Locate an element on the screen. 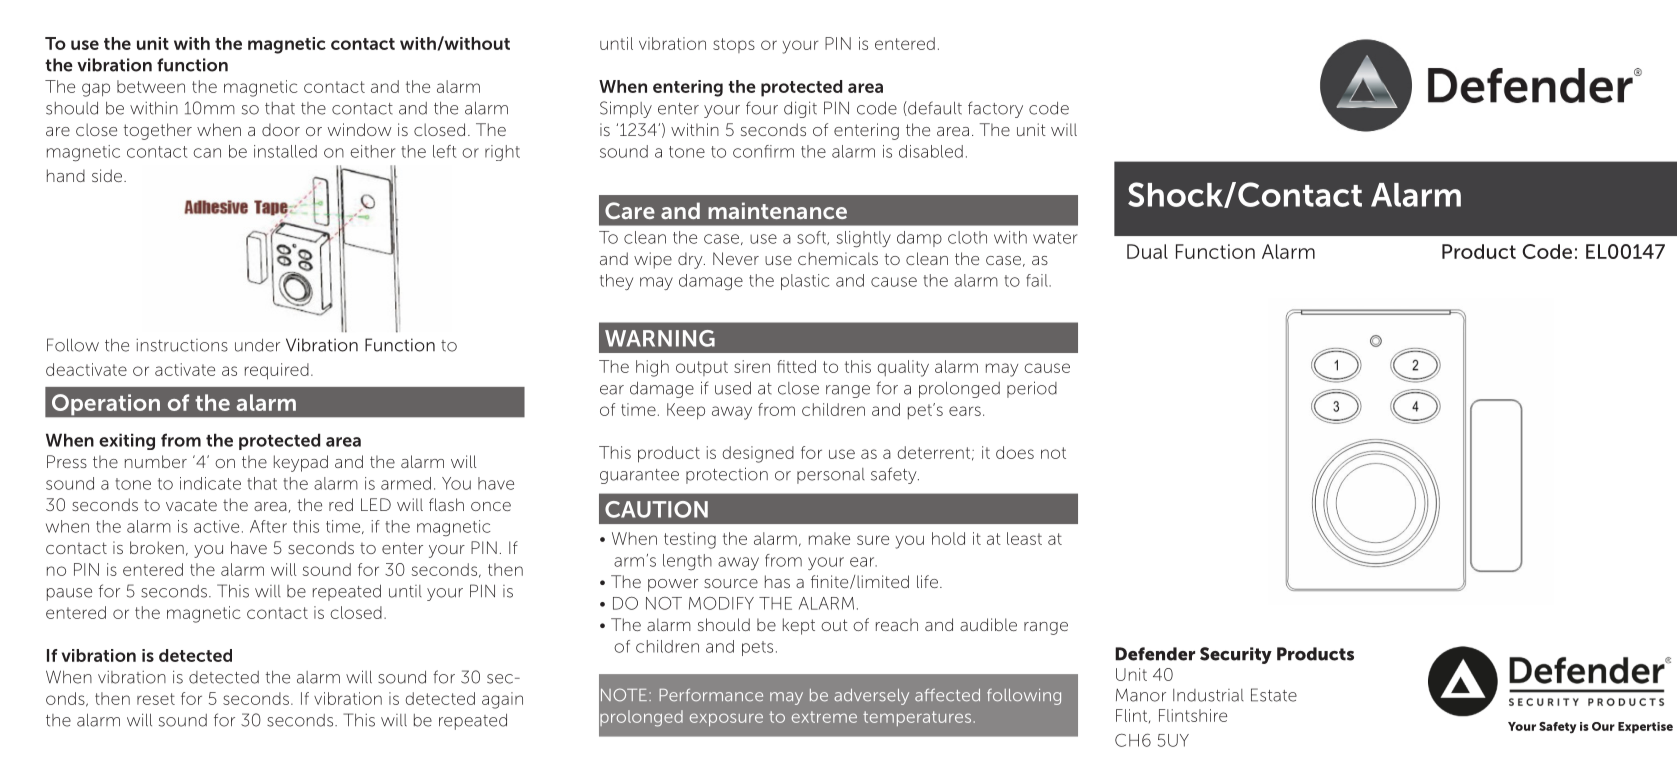 The width and height of the screenshot is (1677, 770). least is located at coordinates (1024, 538).
